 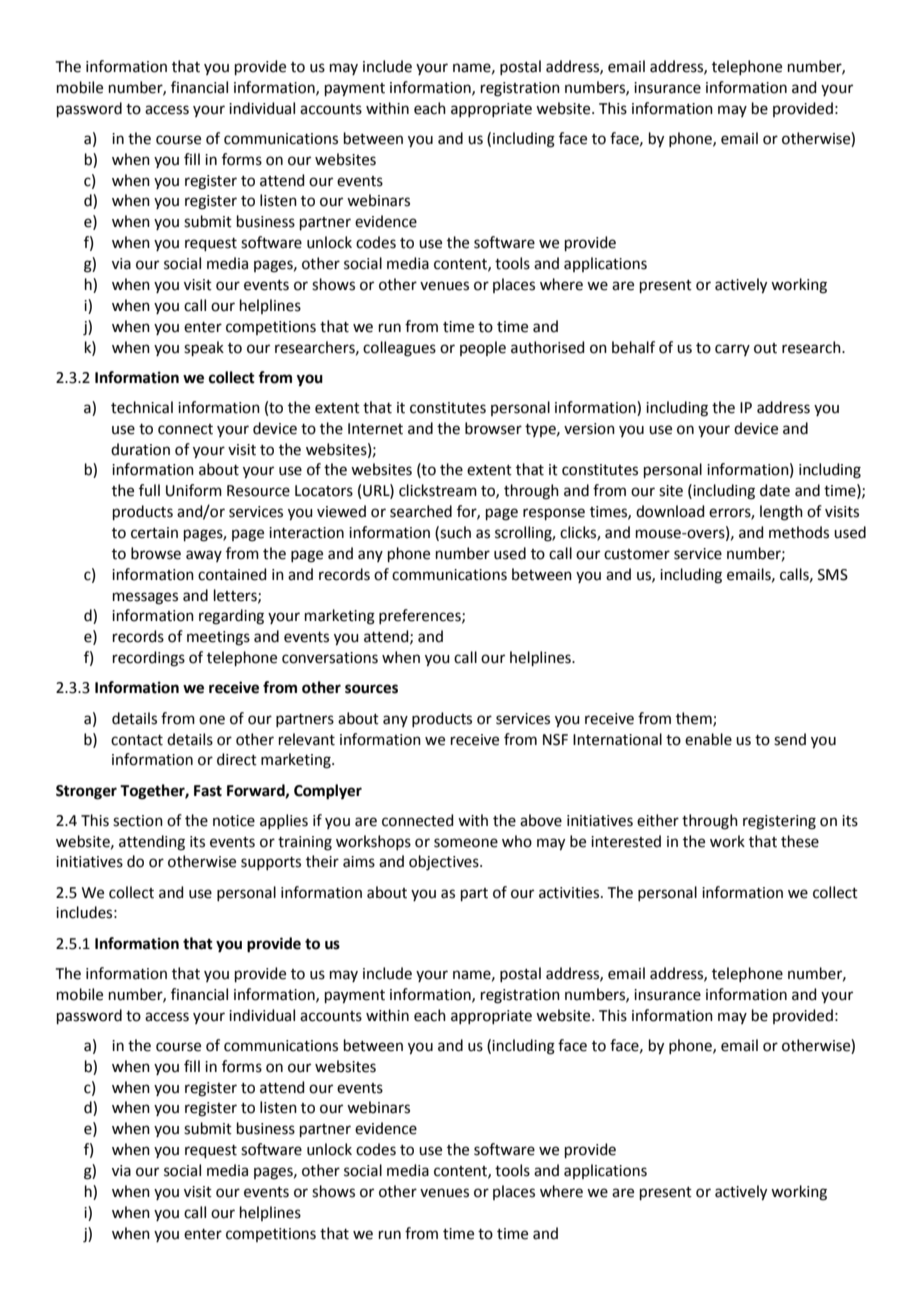 What do you see at coordinates (140, 449) in the page?
I see `duration` at bounding box center [140, 449].
